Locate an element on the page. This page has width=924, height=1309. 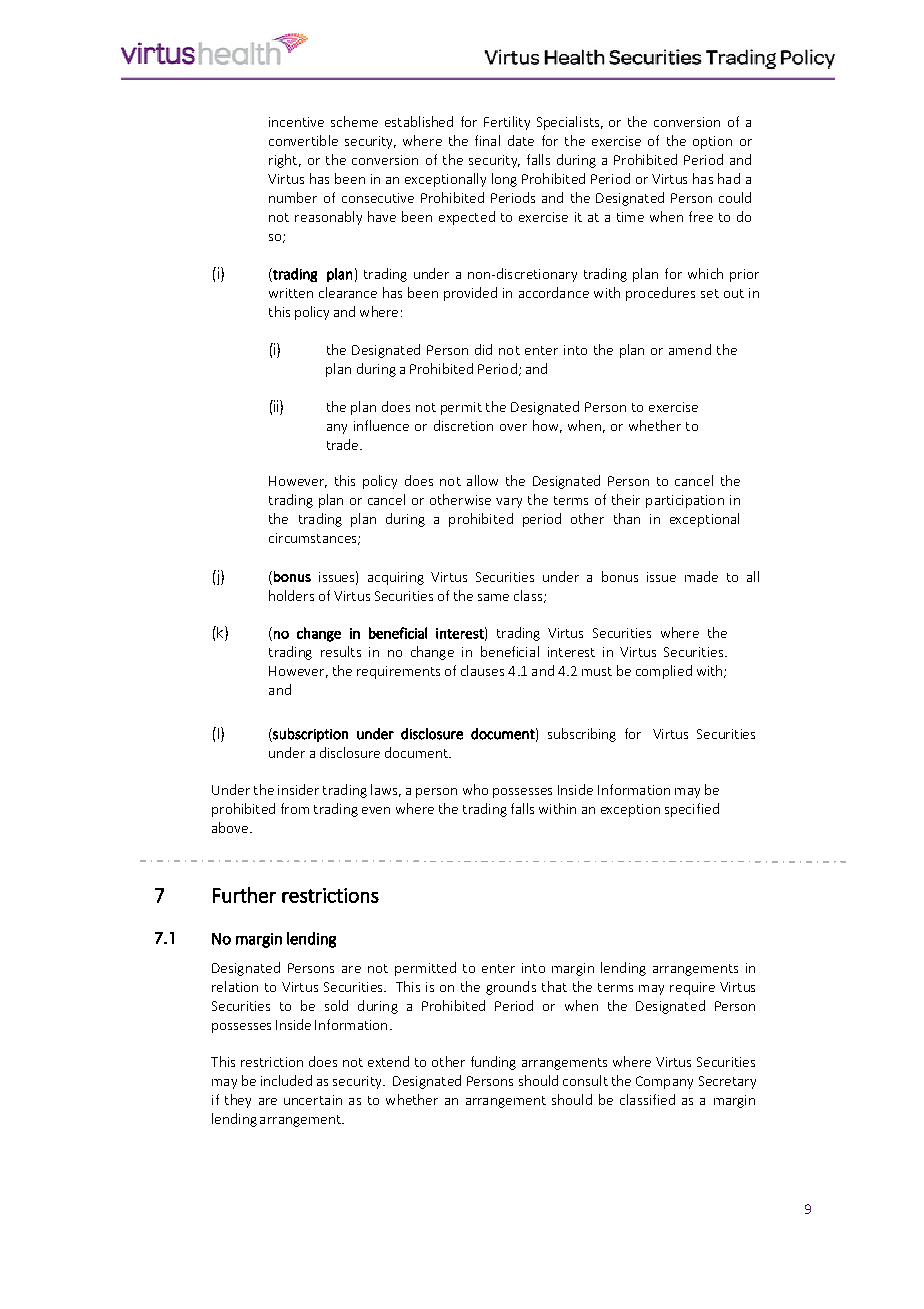
final is located at coordinates (487, 140).
